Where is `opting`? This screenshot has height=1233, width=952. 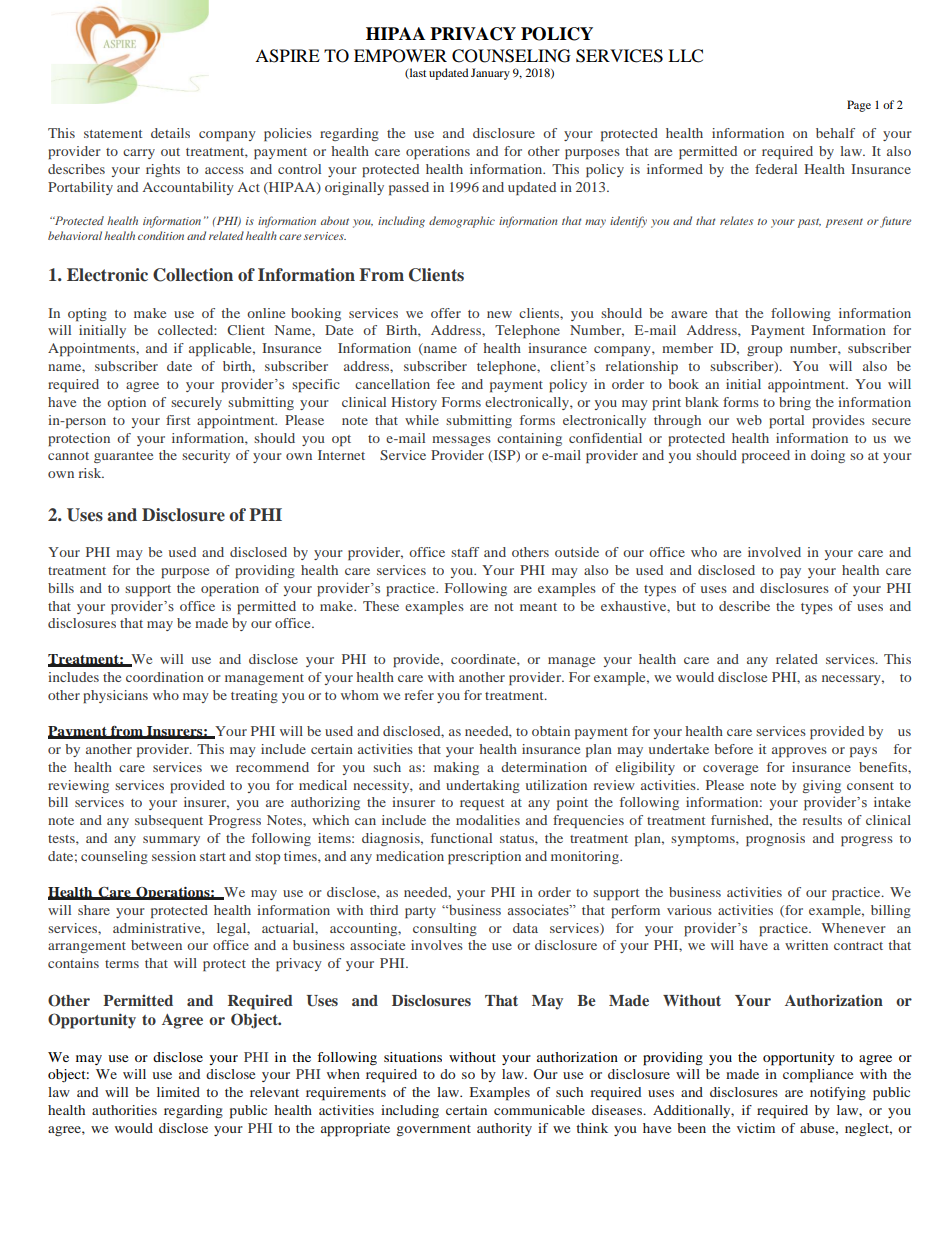
opting is located at coordinates (87, 314).
